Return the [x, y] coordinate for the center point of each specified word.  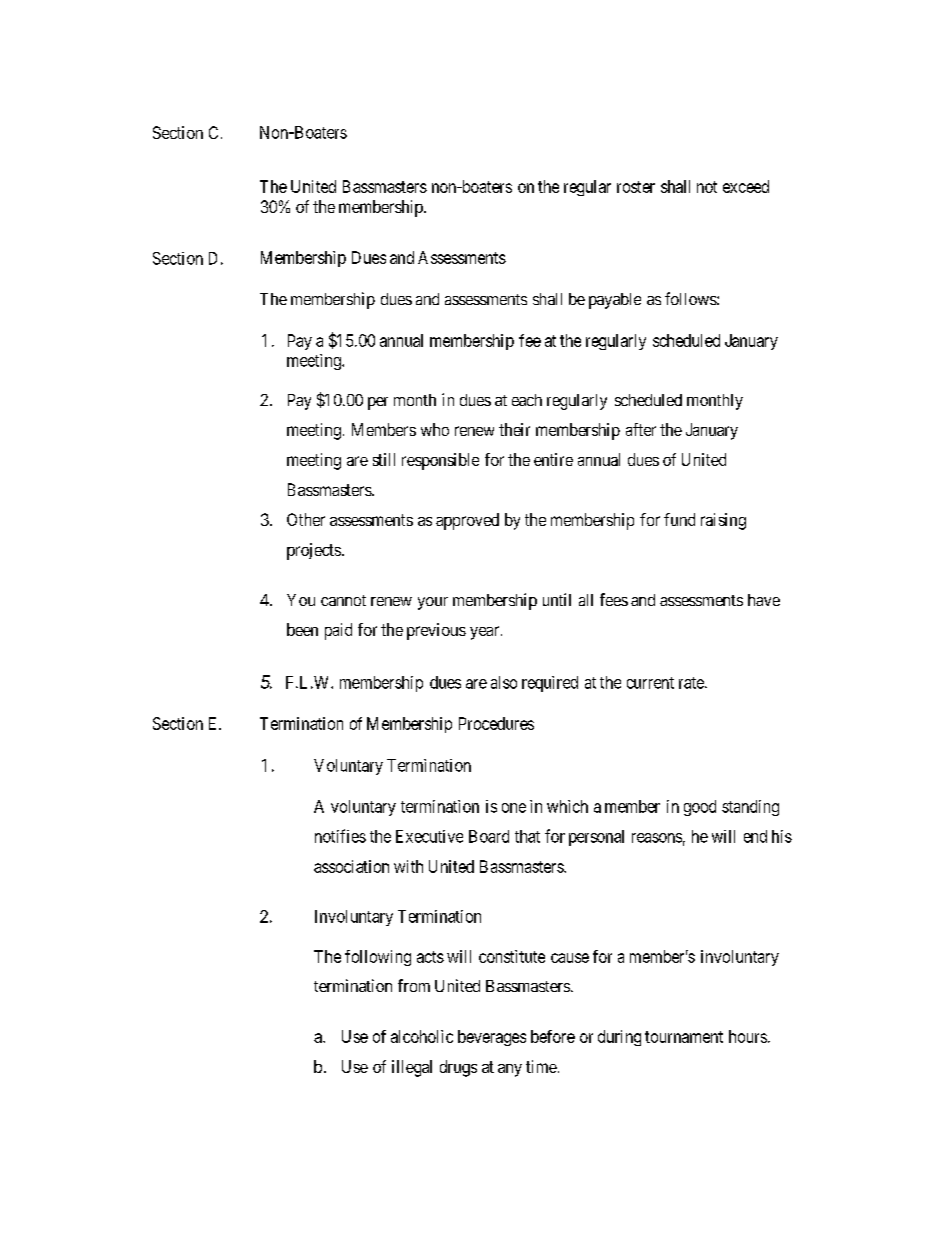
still [384, 459]
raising [723, 521]
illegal [412, 1068]
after [641, 429]
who [435, 429]
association [351, 866]
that [527, 836]
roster [636, 187]
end [755, 836]
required [550, 684]
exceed [746, 186]
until [557, 599]
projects [314, 551]
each [527, 400]
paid [338, 631]
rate [692, 683]
